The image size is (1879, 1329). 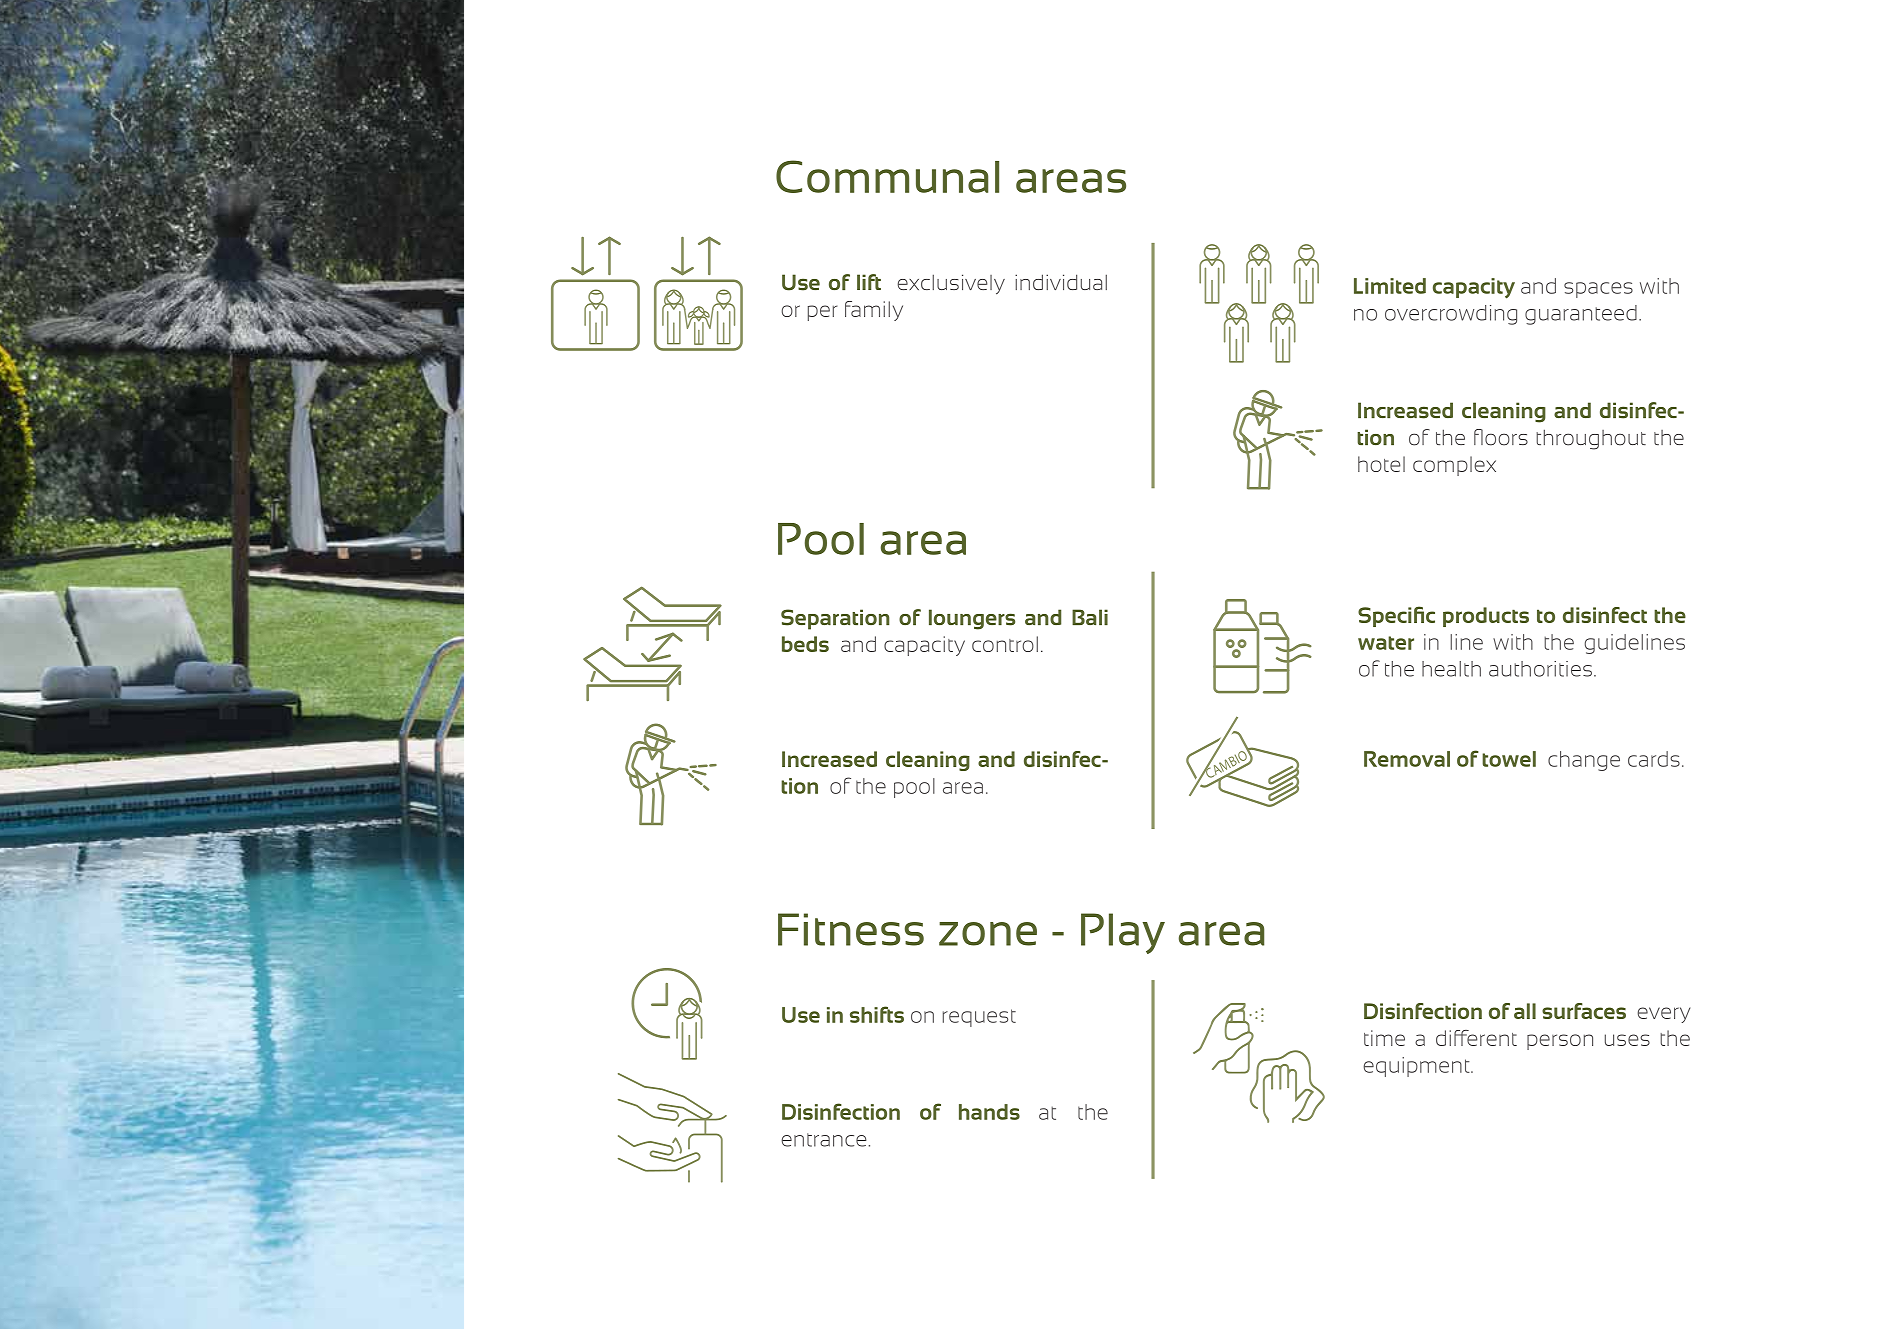 I want to click on Limited, so click(x=1390, y=286).
